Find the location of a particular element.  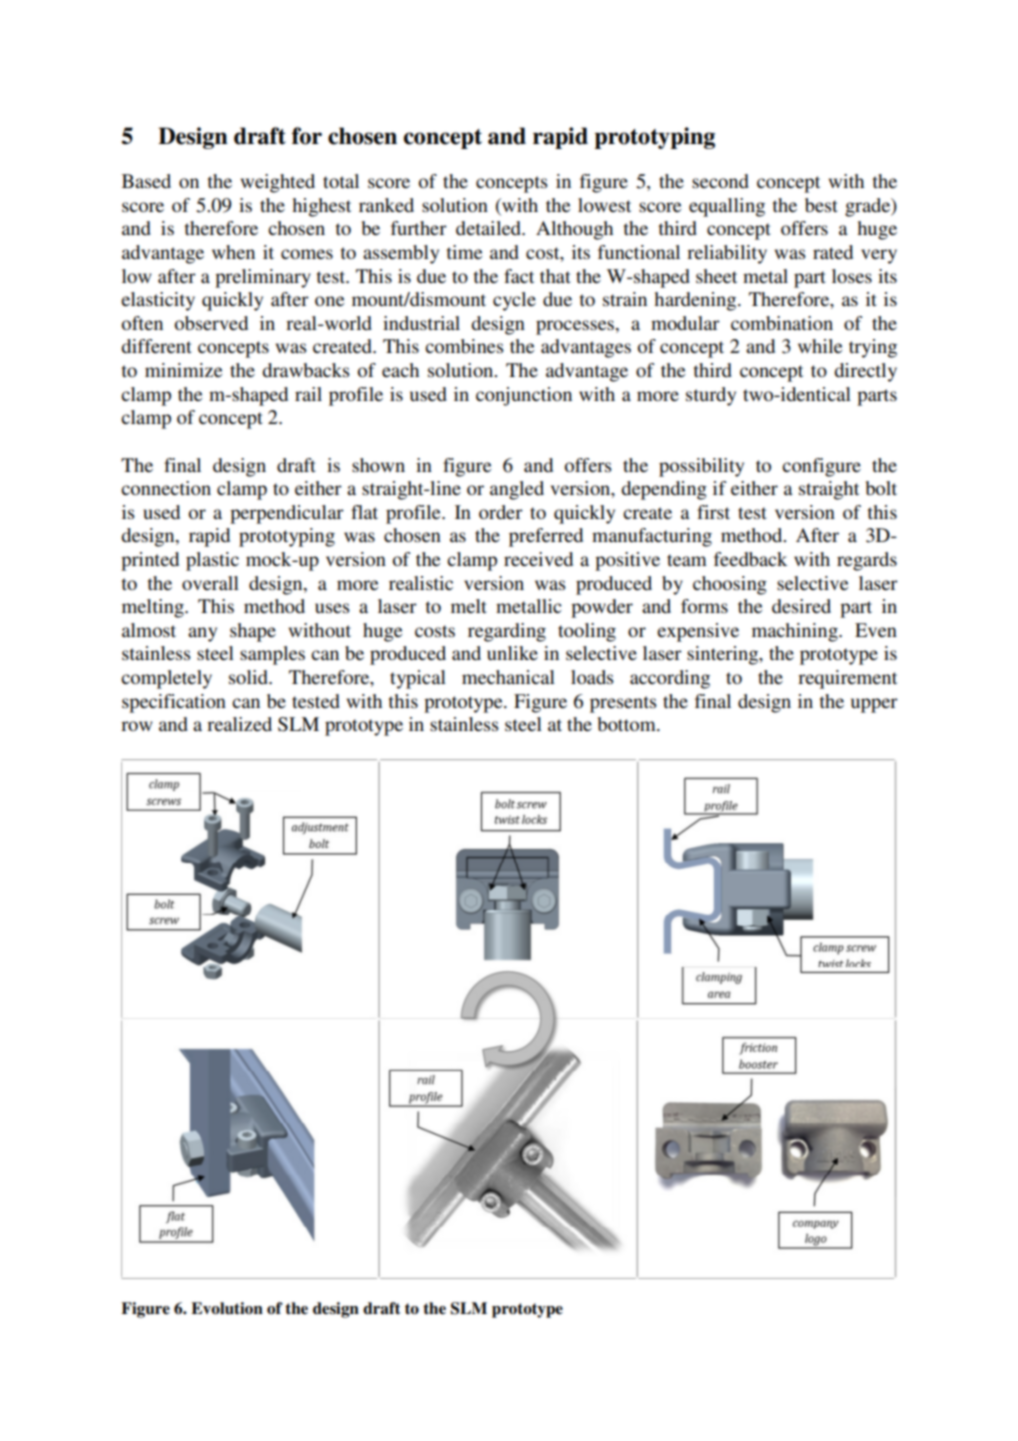

upper is located at coordinates (874, 705).
